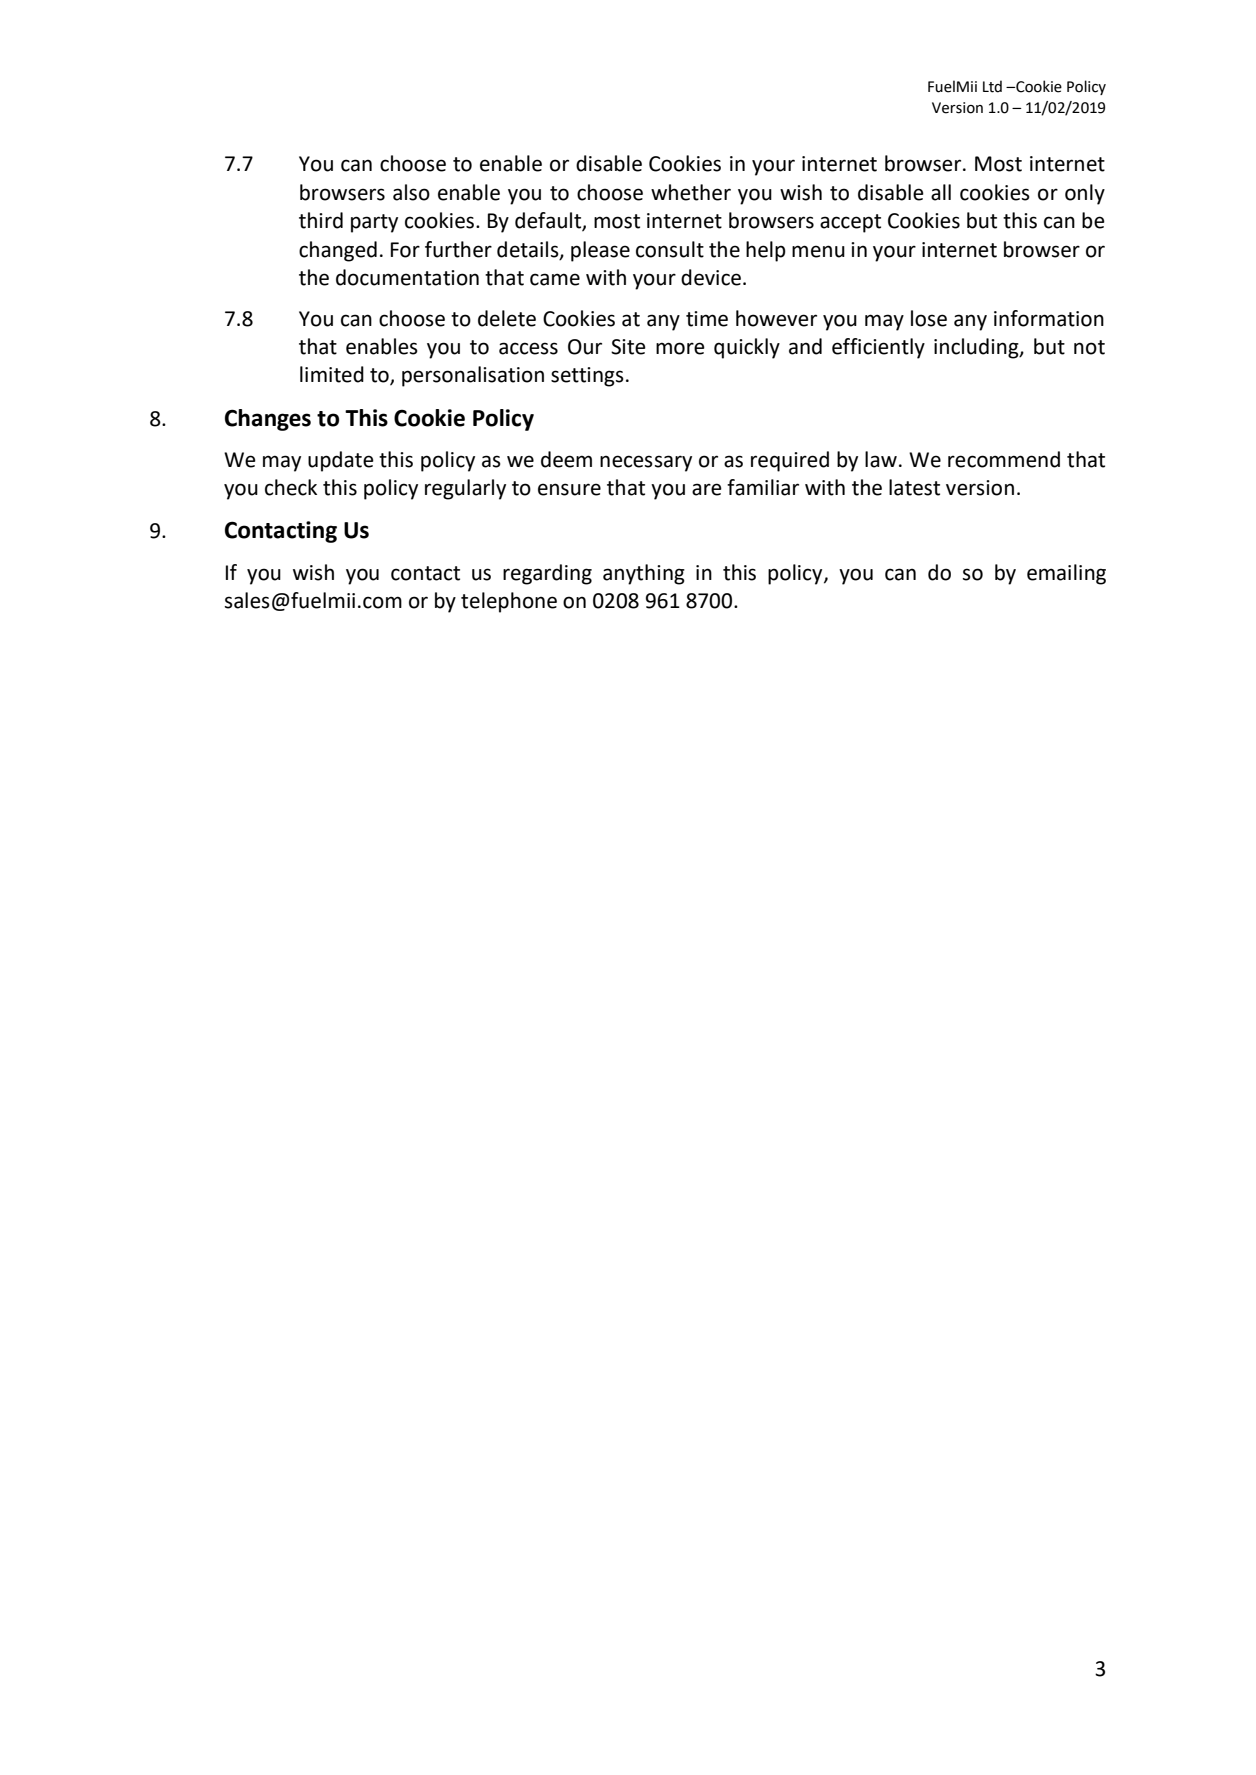 This screenshot has height=1775, width=1256. What do you see at coordinates (411, 192) in the screenshot?
I see `also` at bounding box center [411, 192].
